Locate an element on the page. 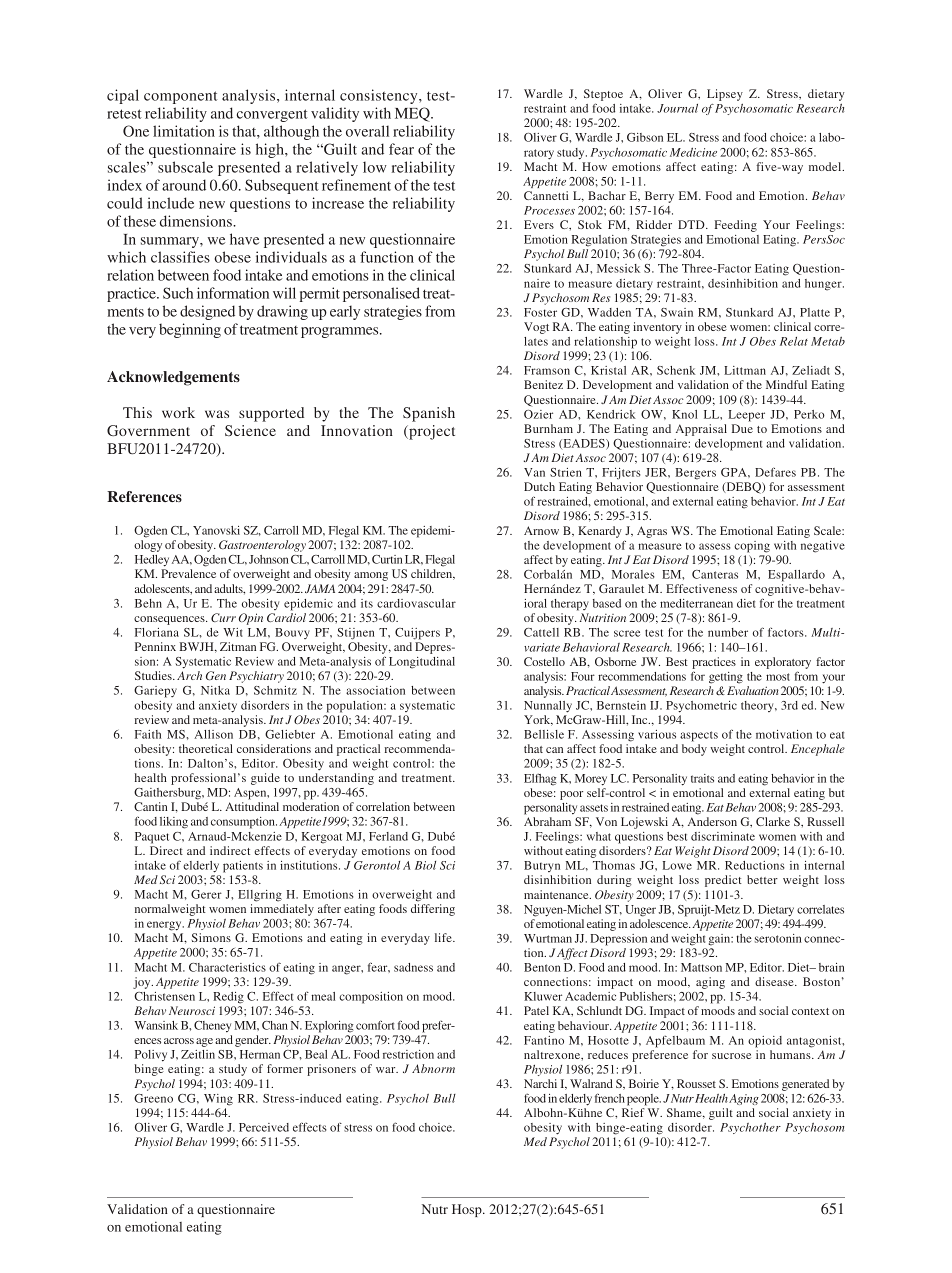  Perceived is located at coordinates (264, 1127).
